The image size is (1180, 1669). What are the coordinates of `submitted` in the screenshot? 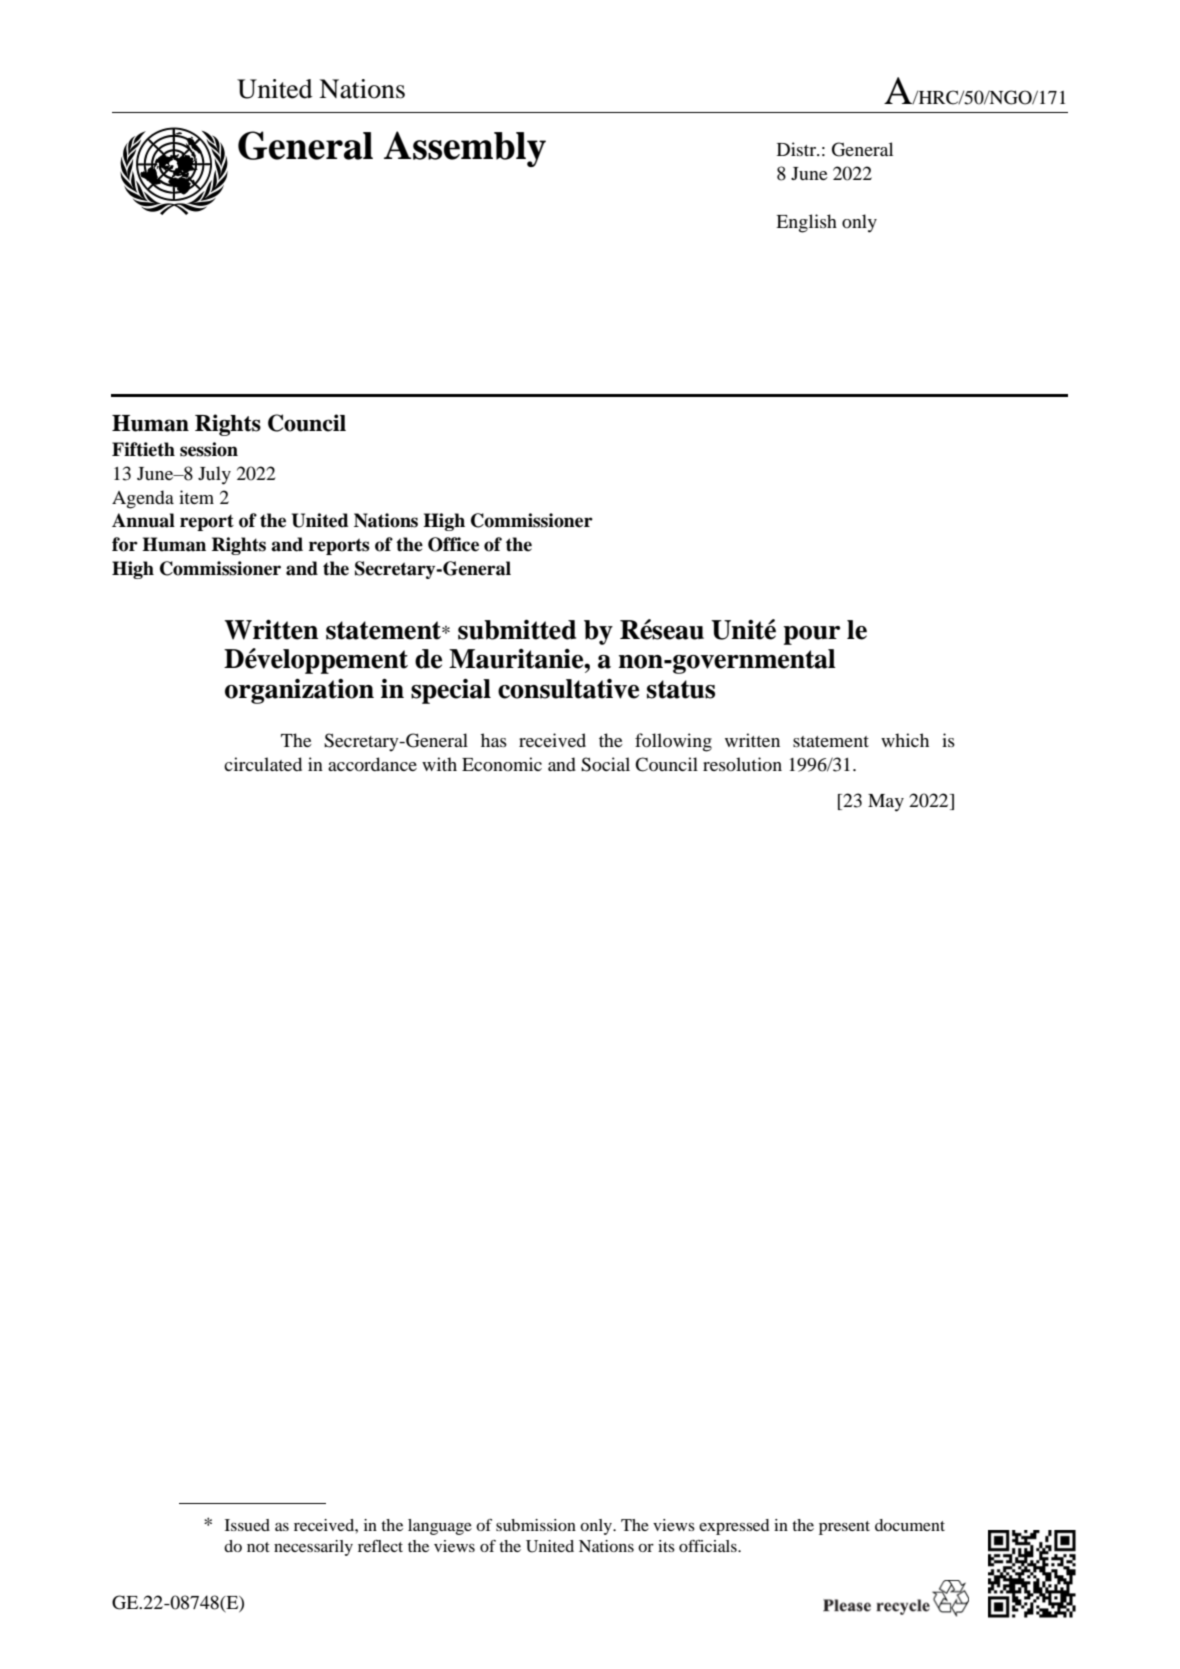 It's located at (517, 630).
